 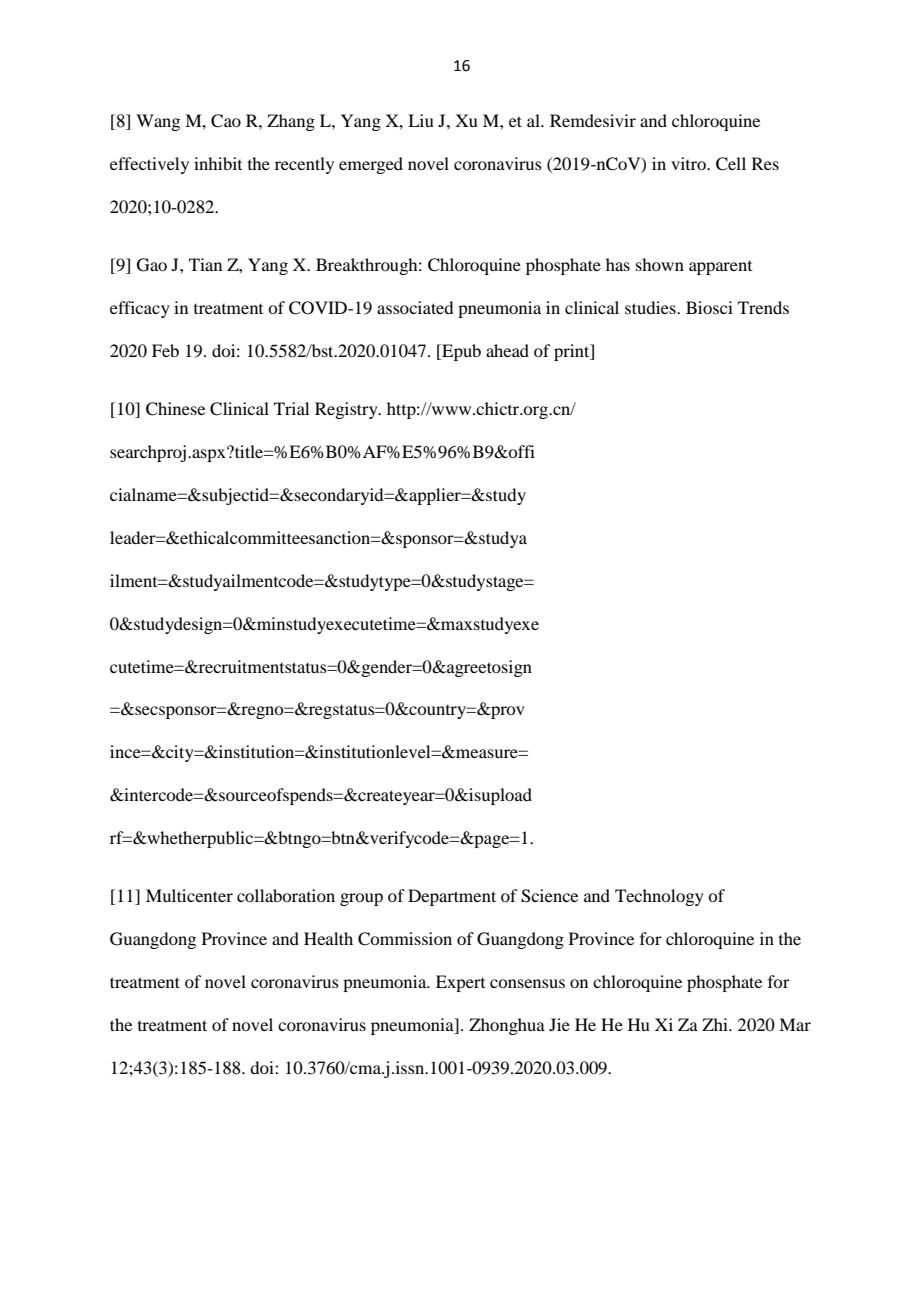 I want to click on Liu, so click(x=421, y=120).
